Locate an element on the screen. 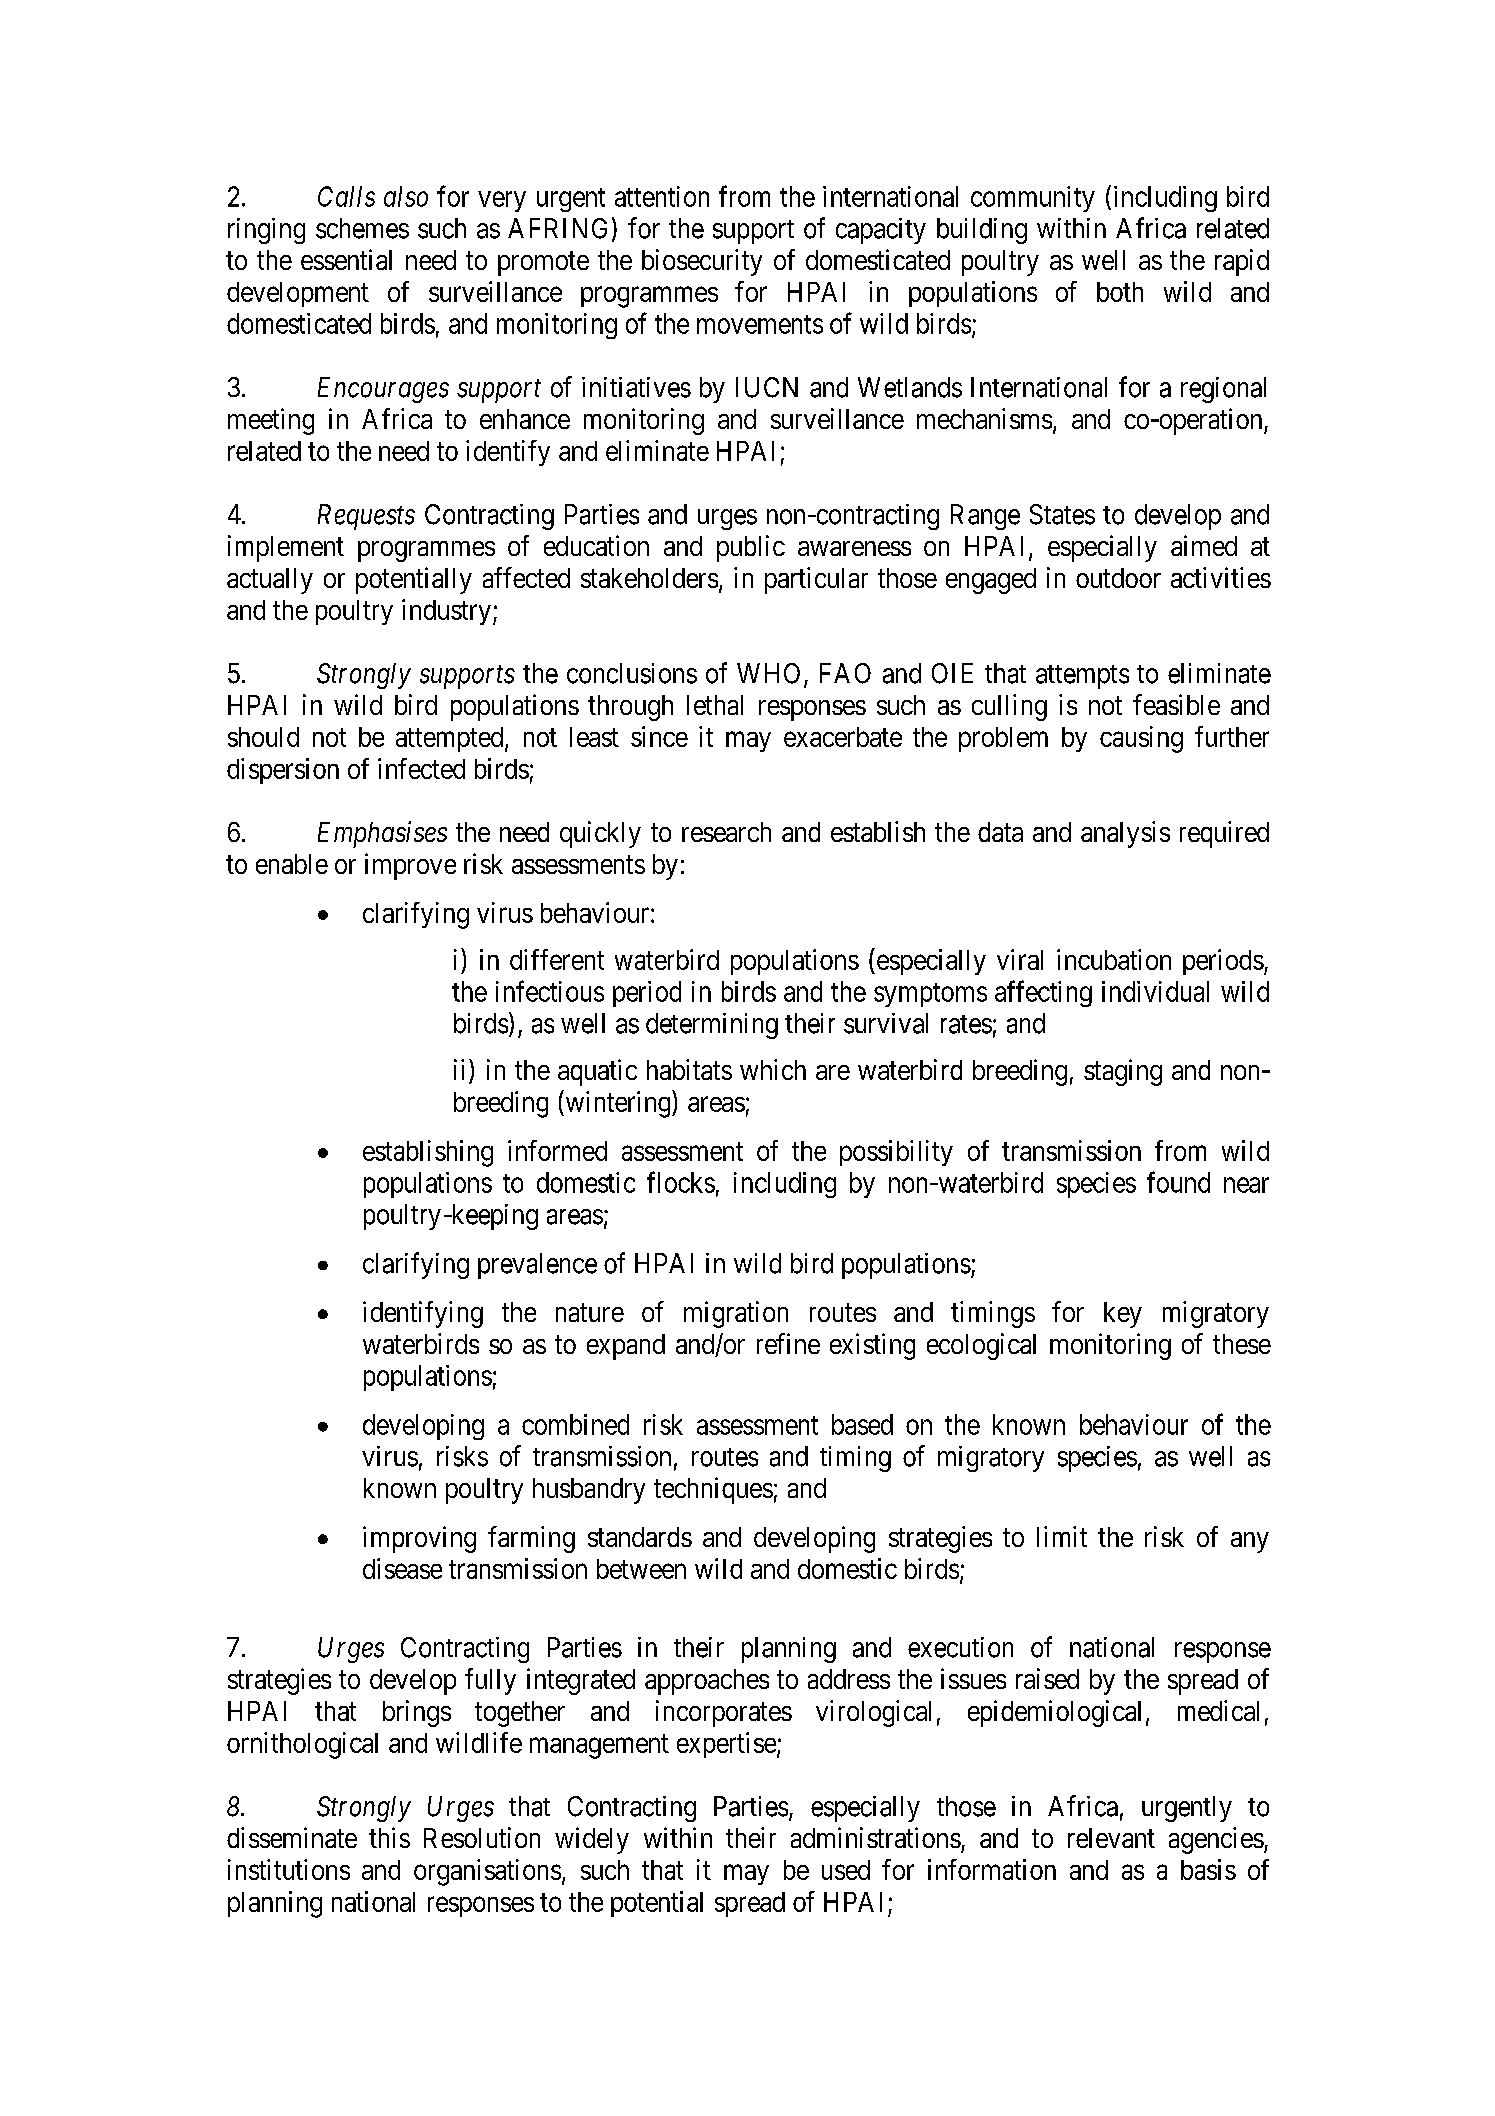 The height and width of the screenshot is (2116, 1495). biosecurity is located at coordinates (702, 262).
